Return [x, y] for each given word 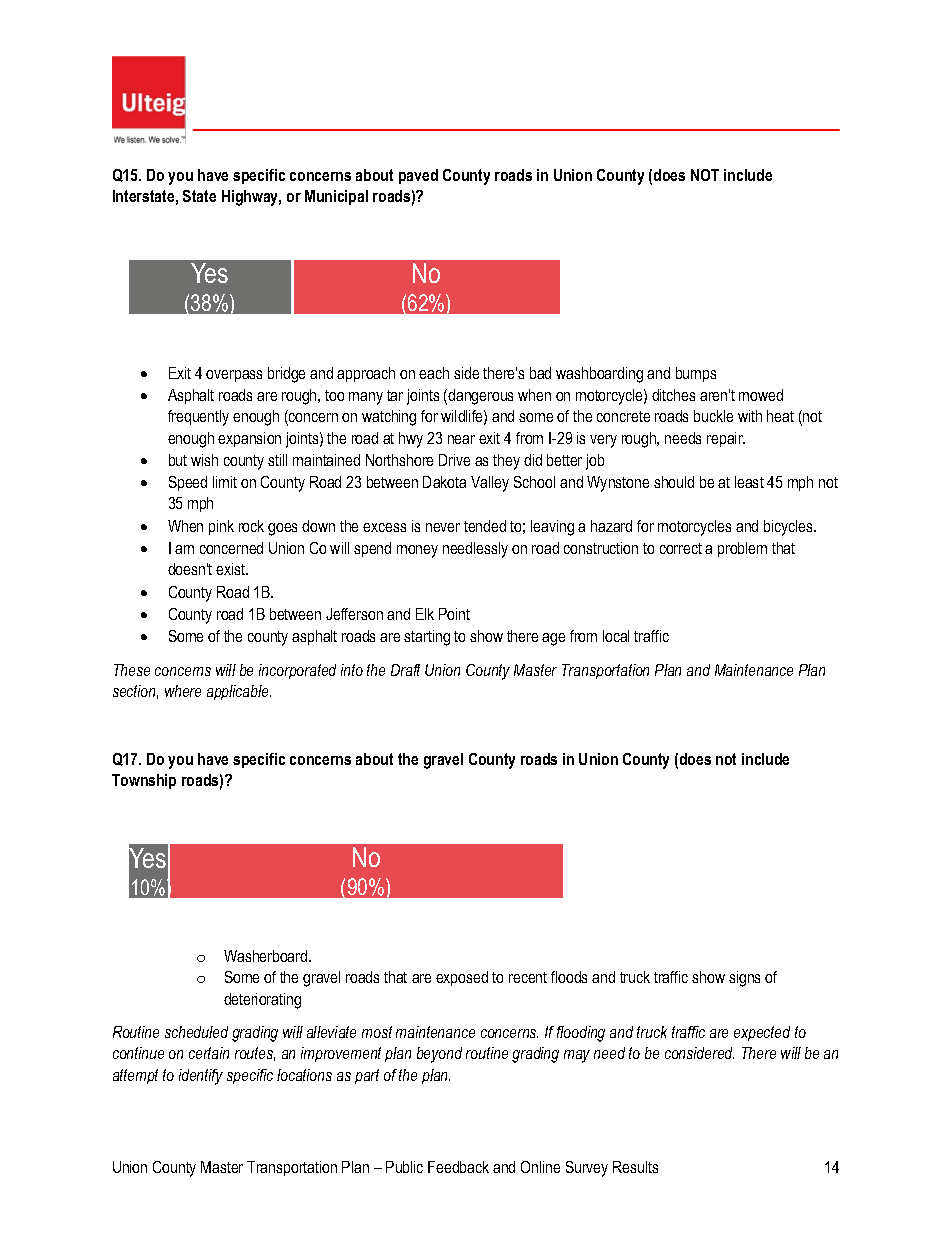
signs [744, 979]
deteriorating [262, 1001]
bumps [696, 374]
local [616, 636]
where [183, 691]
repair [726, 439]
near [461, 439]
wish [204, 460]
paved [418, 176]
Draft [405, 670]
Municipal [336, 197]
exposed [462, 978]
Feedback [458, 1167]
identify [201, 1077]
